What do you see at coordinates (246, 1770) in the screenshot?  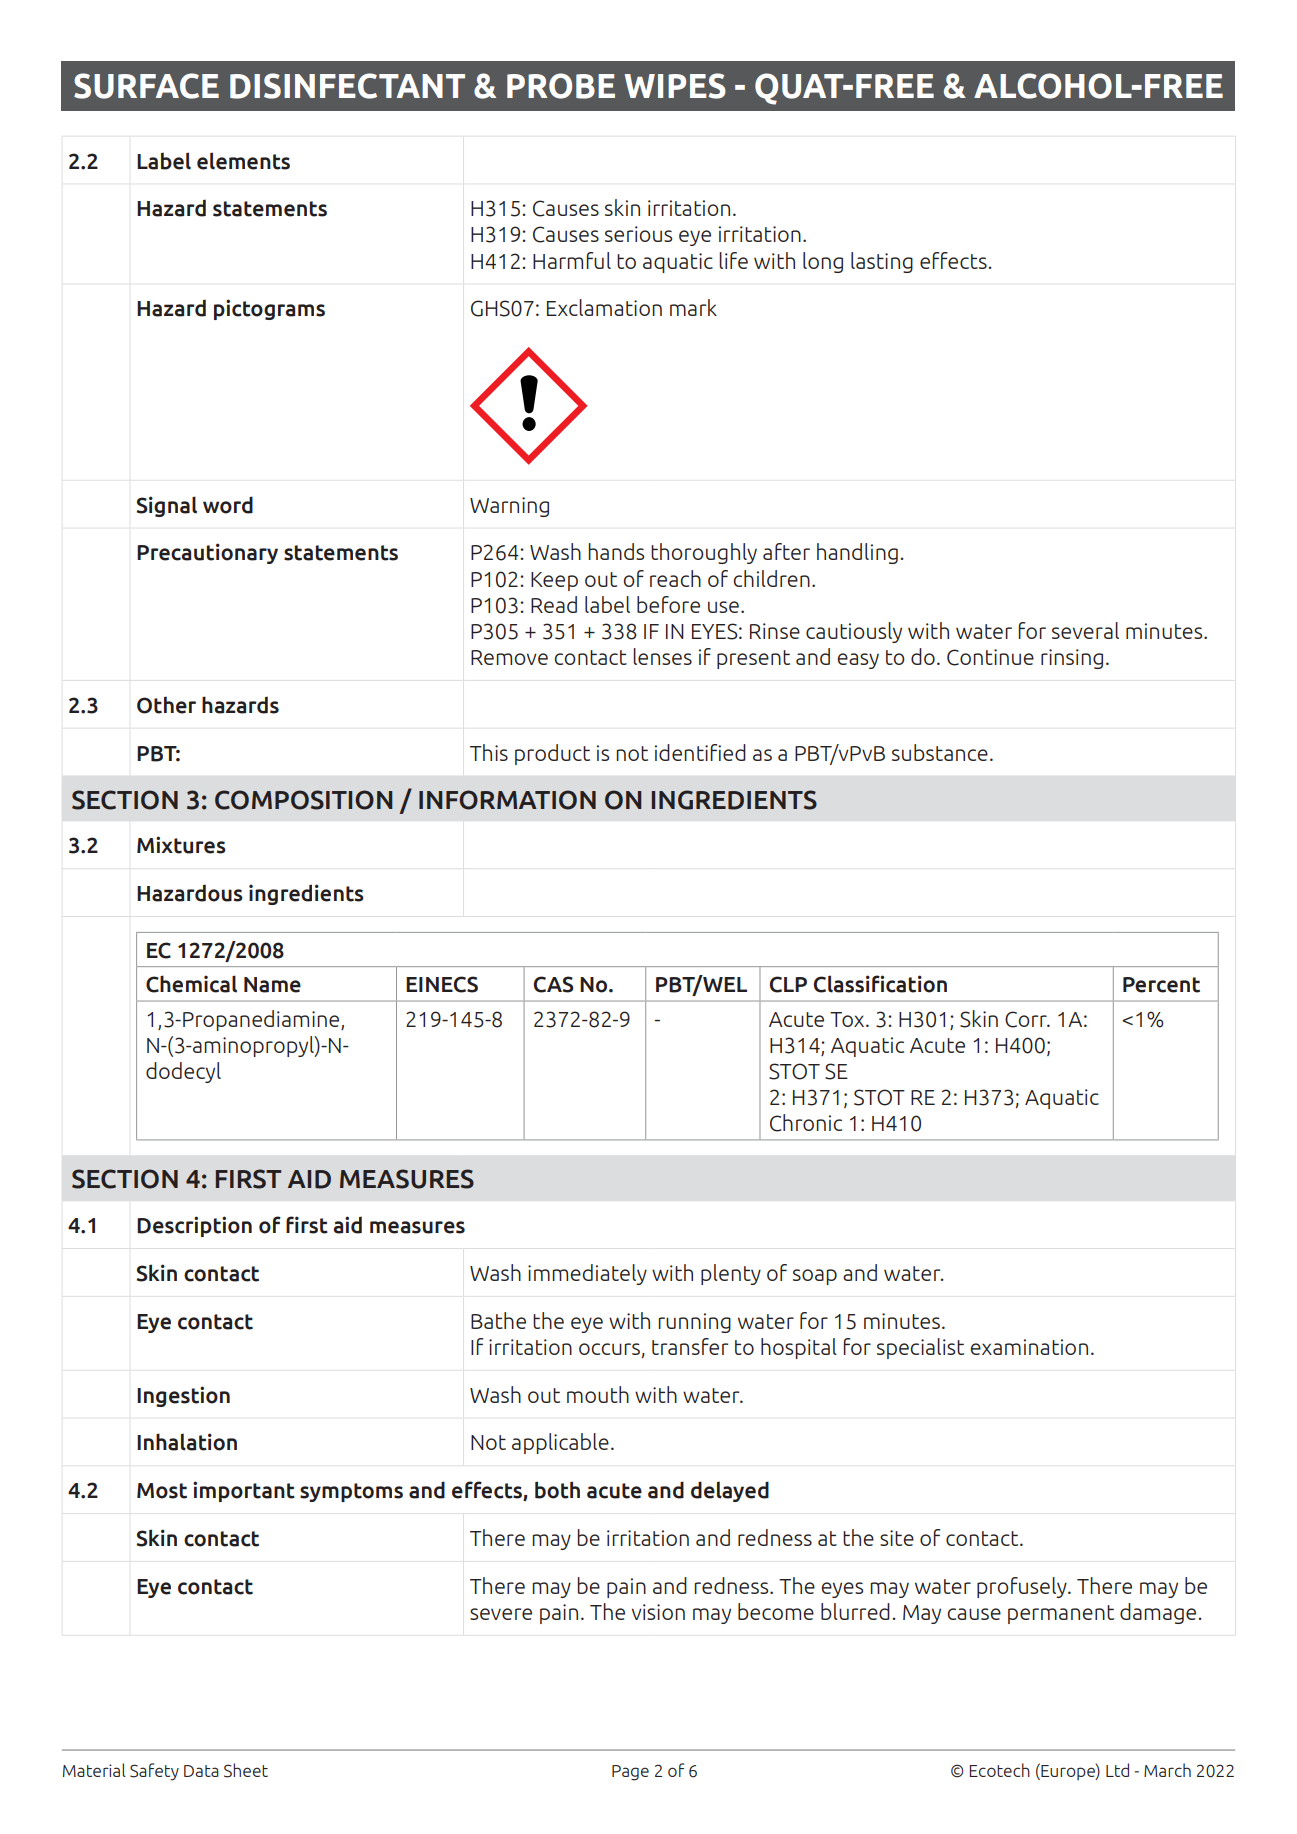 I see `Sheet` at bounding box center [246, 1770].
